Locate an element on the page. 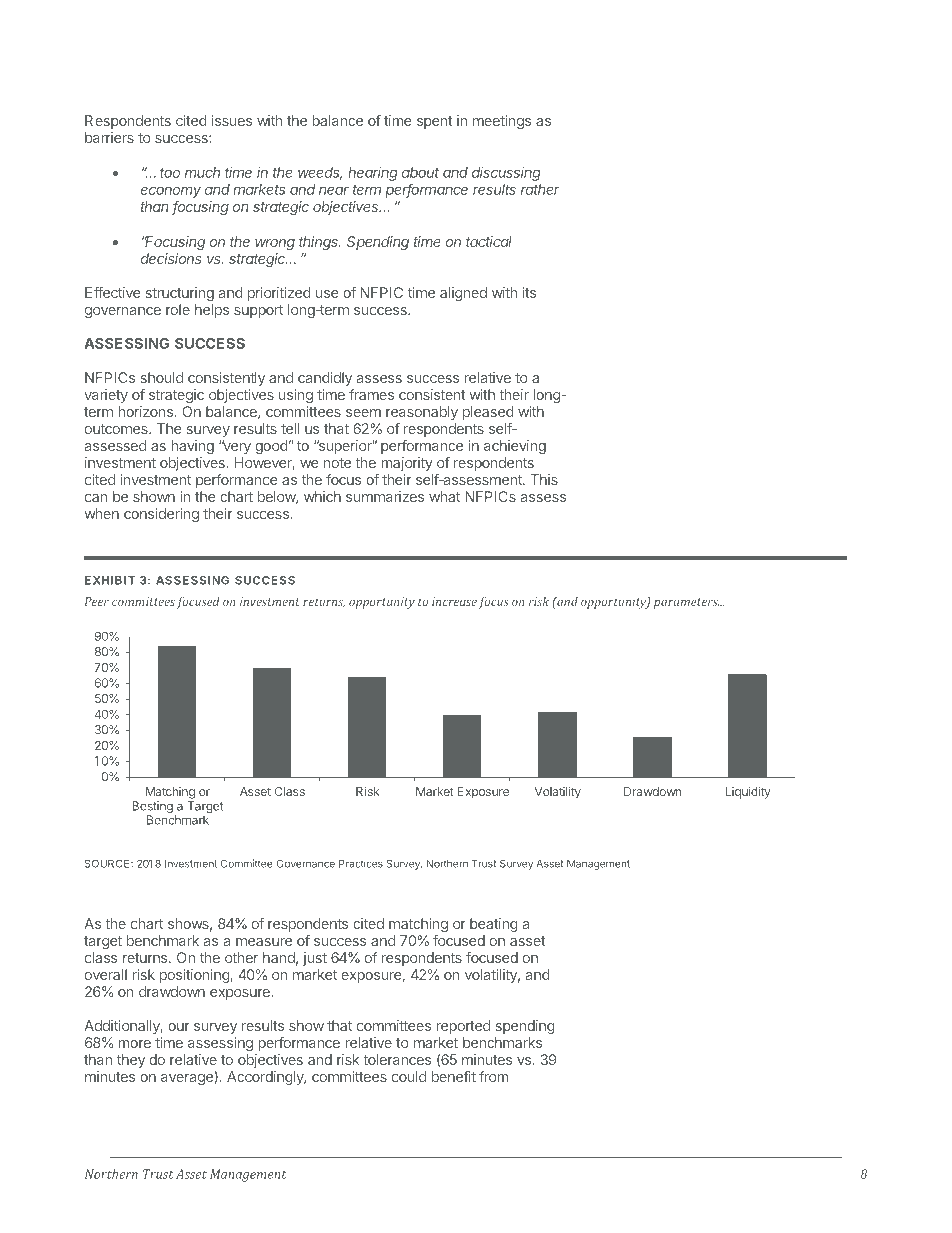 The width and height of the document is (952, 1233). more is located at coordinates (134, 1044).
